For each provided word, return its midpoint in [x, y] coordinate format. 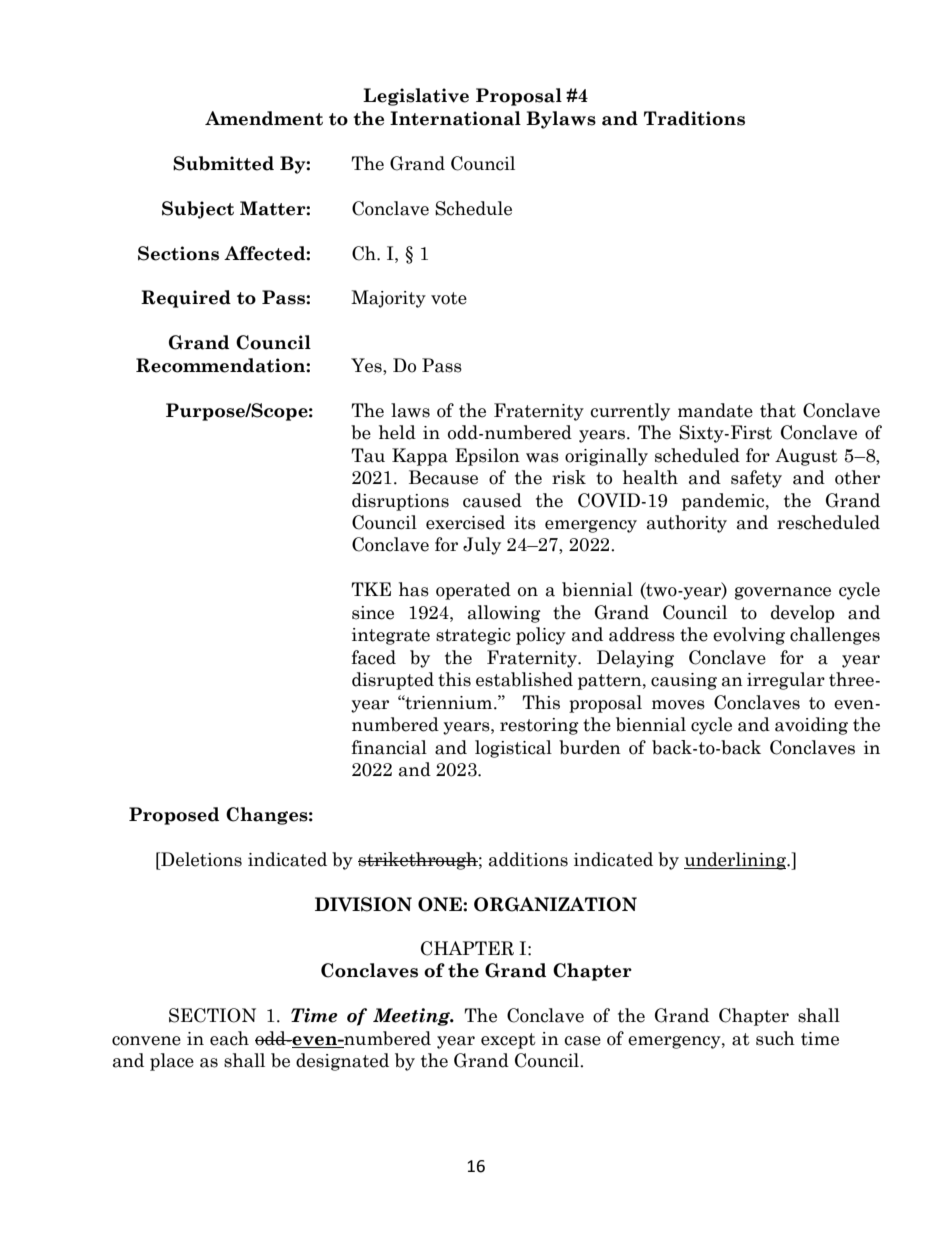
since [373, 613]
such [775, 1038]
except [508, 1041]
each [229, 1038]
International [455, 118]
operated [473, 591]
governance [783, 593]
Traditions [694, 118]
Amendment [264, 118]
